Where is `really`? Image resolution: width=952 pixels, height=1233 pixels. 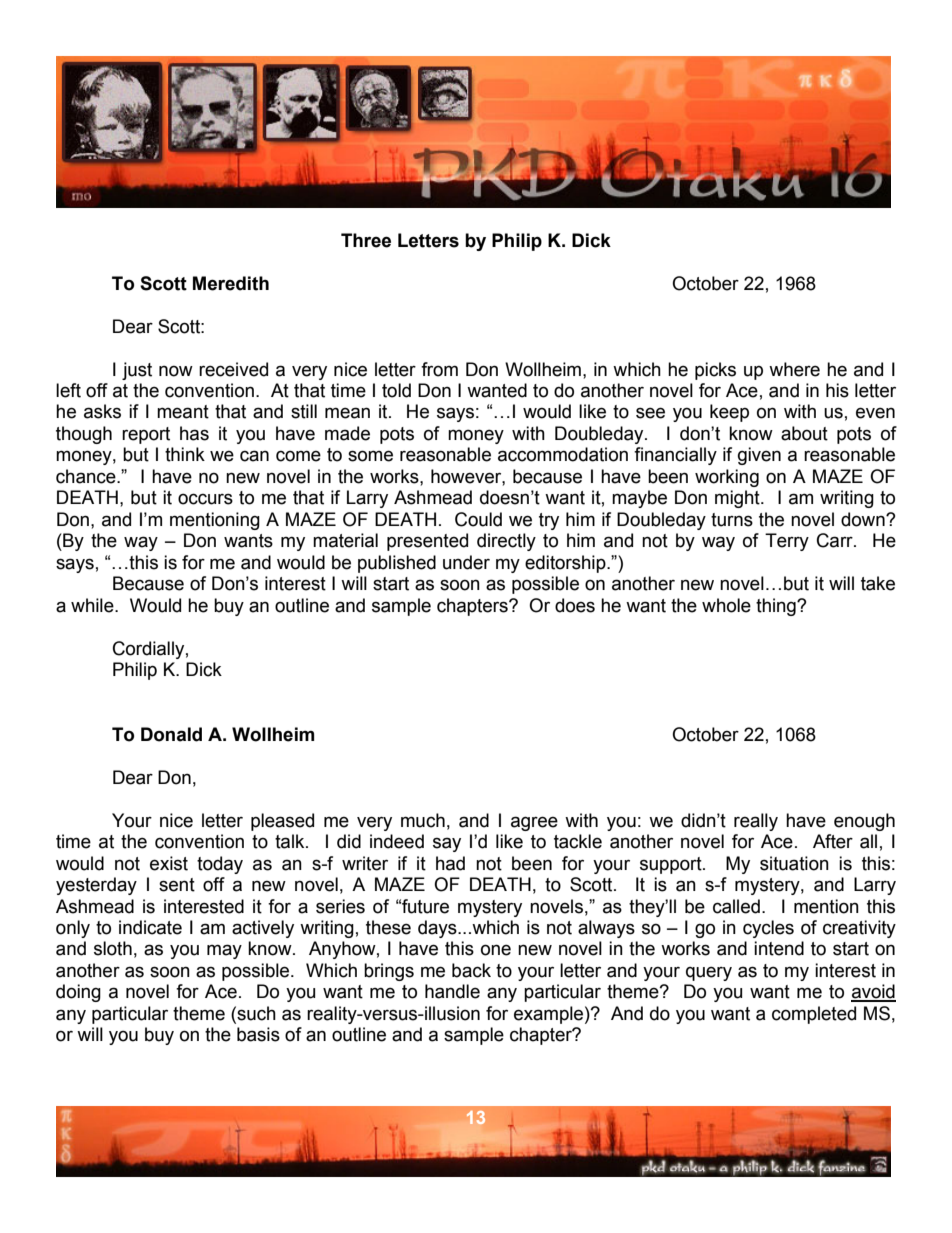
really is located at coordinates (756, 822).
